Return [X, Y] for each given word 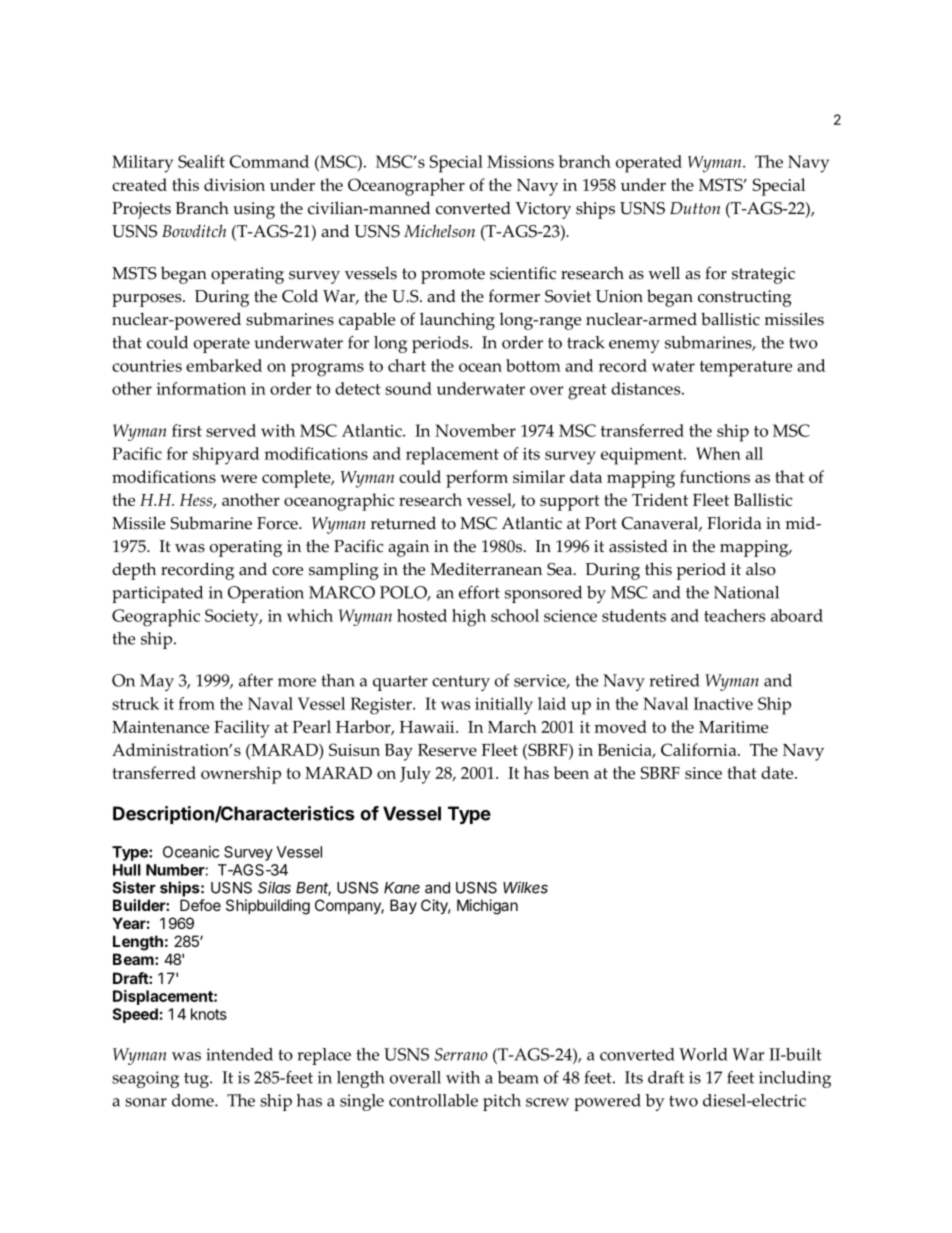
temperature [746, 369]
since [703, 773]
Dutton [695, 208]
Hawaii [428, 727]
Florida [734, 523]
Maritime [733, 727]
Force [278, 523]
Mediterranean [486, 569]
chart [407, 365]
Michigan [487, 907]
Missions [520, 161]
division [234, 184]
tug [197, 1080]
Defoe [200, 905]
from [197, 703]
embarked [224, 365]
